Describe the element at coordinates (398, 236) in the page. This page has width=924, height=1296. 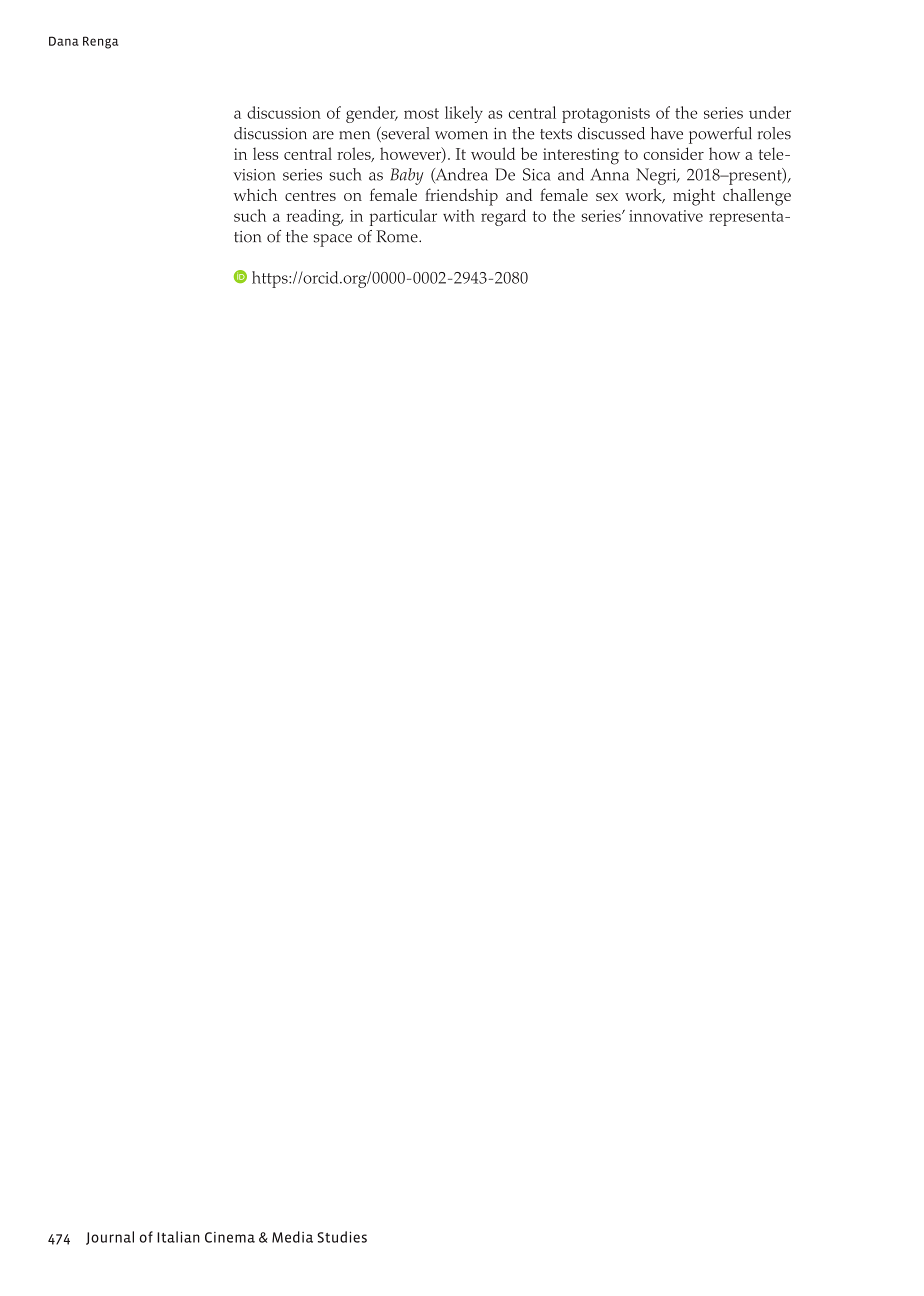
I see `Rome` at that location.
